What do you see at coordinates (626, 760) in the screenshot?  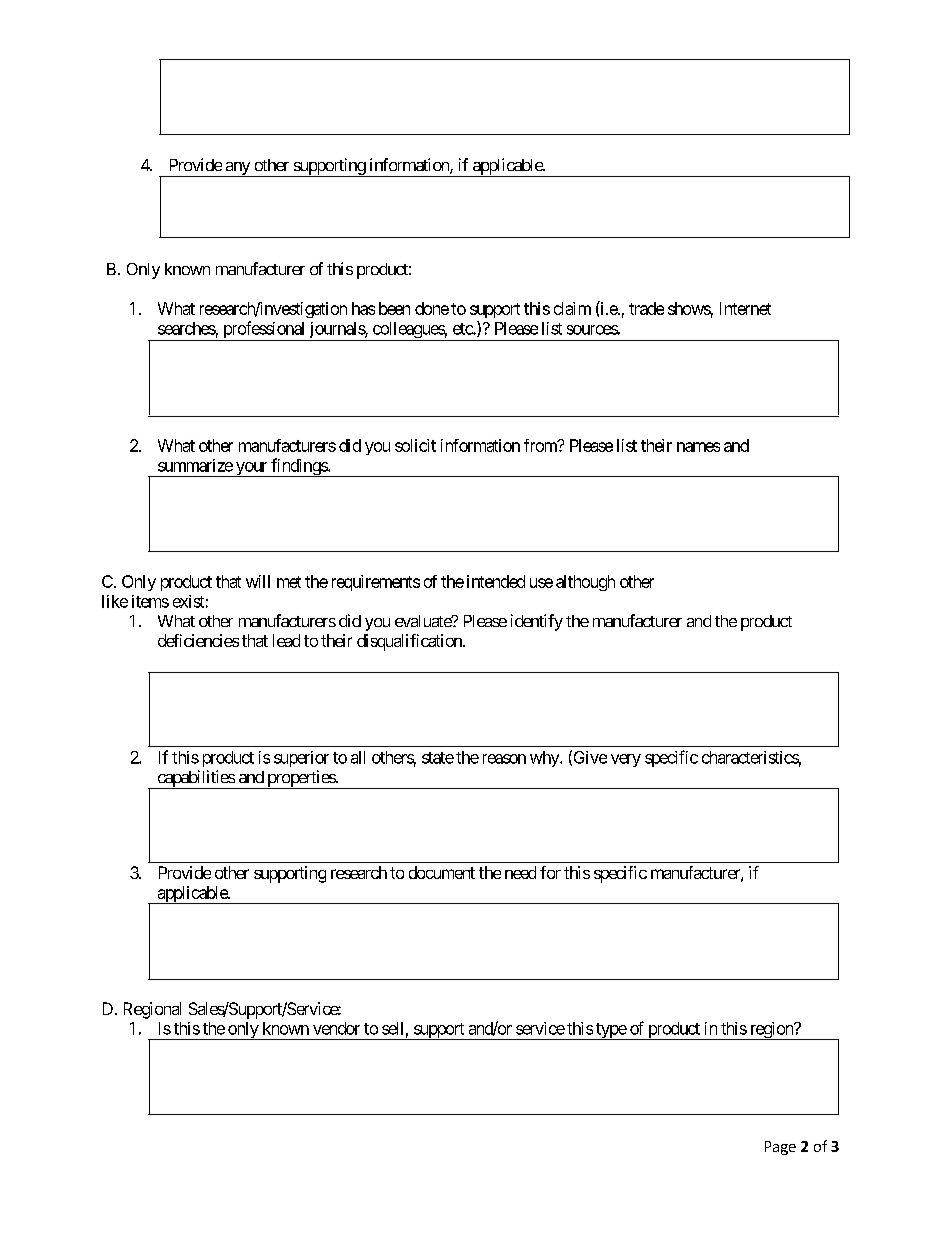 I see `very` at bounding box center [626, 760].
